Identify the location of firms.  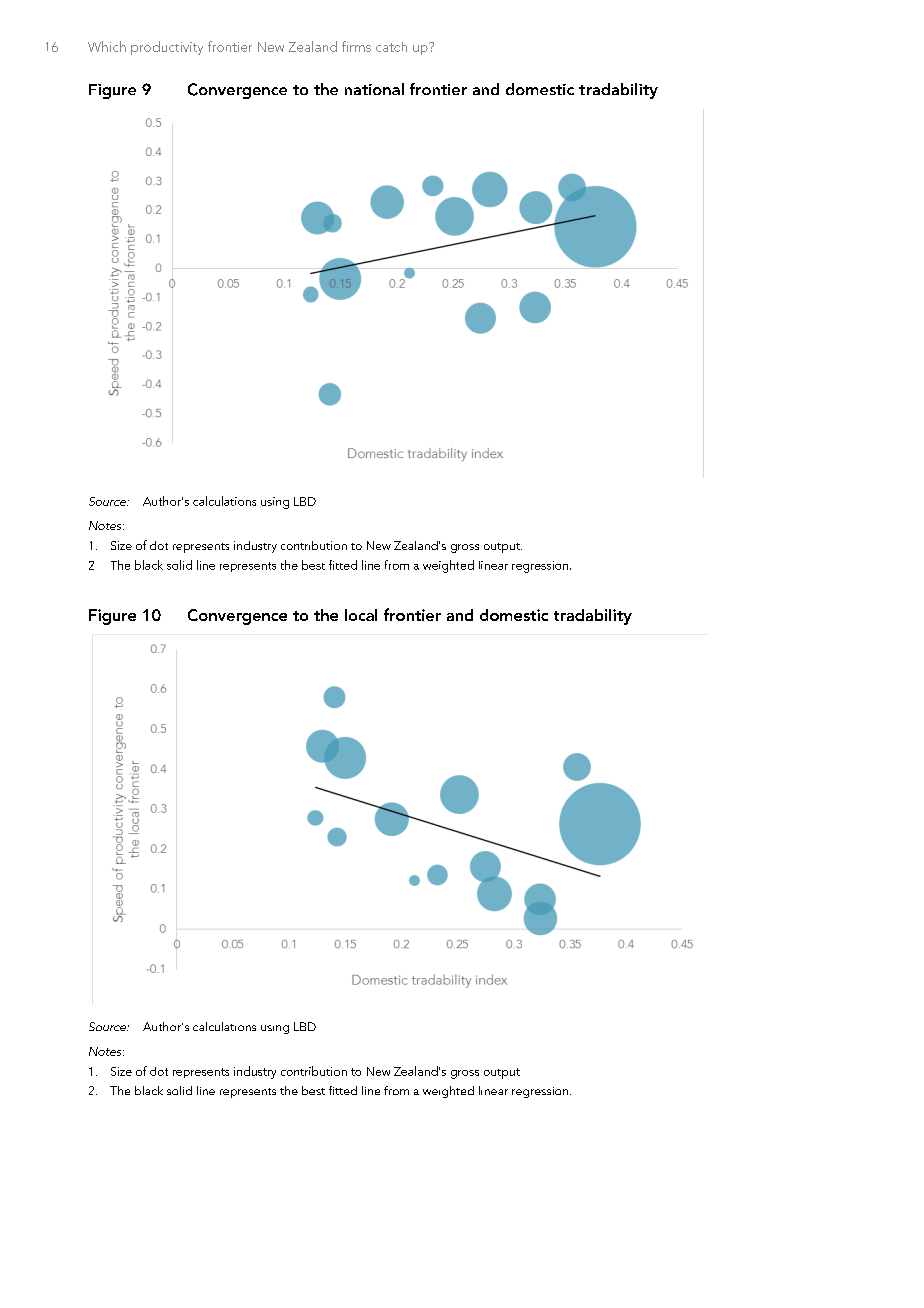
(356, 46).
